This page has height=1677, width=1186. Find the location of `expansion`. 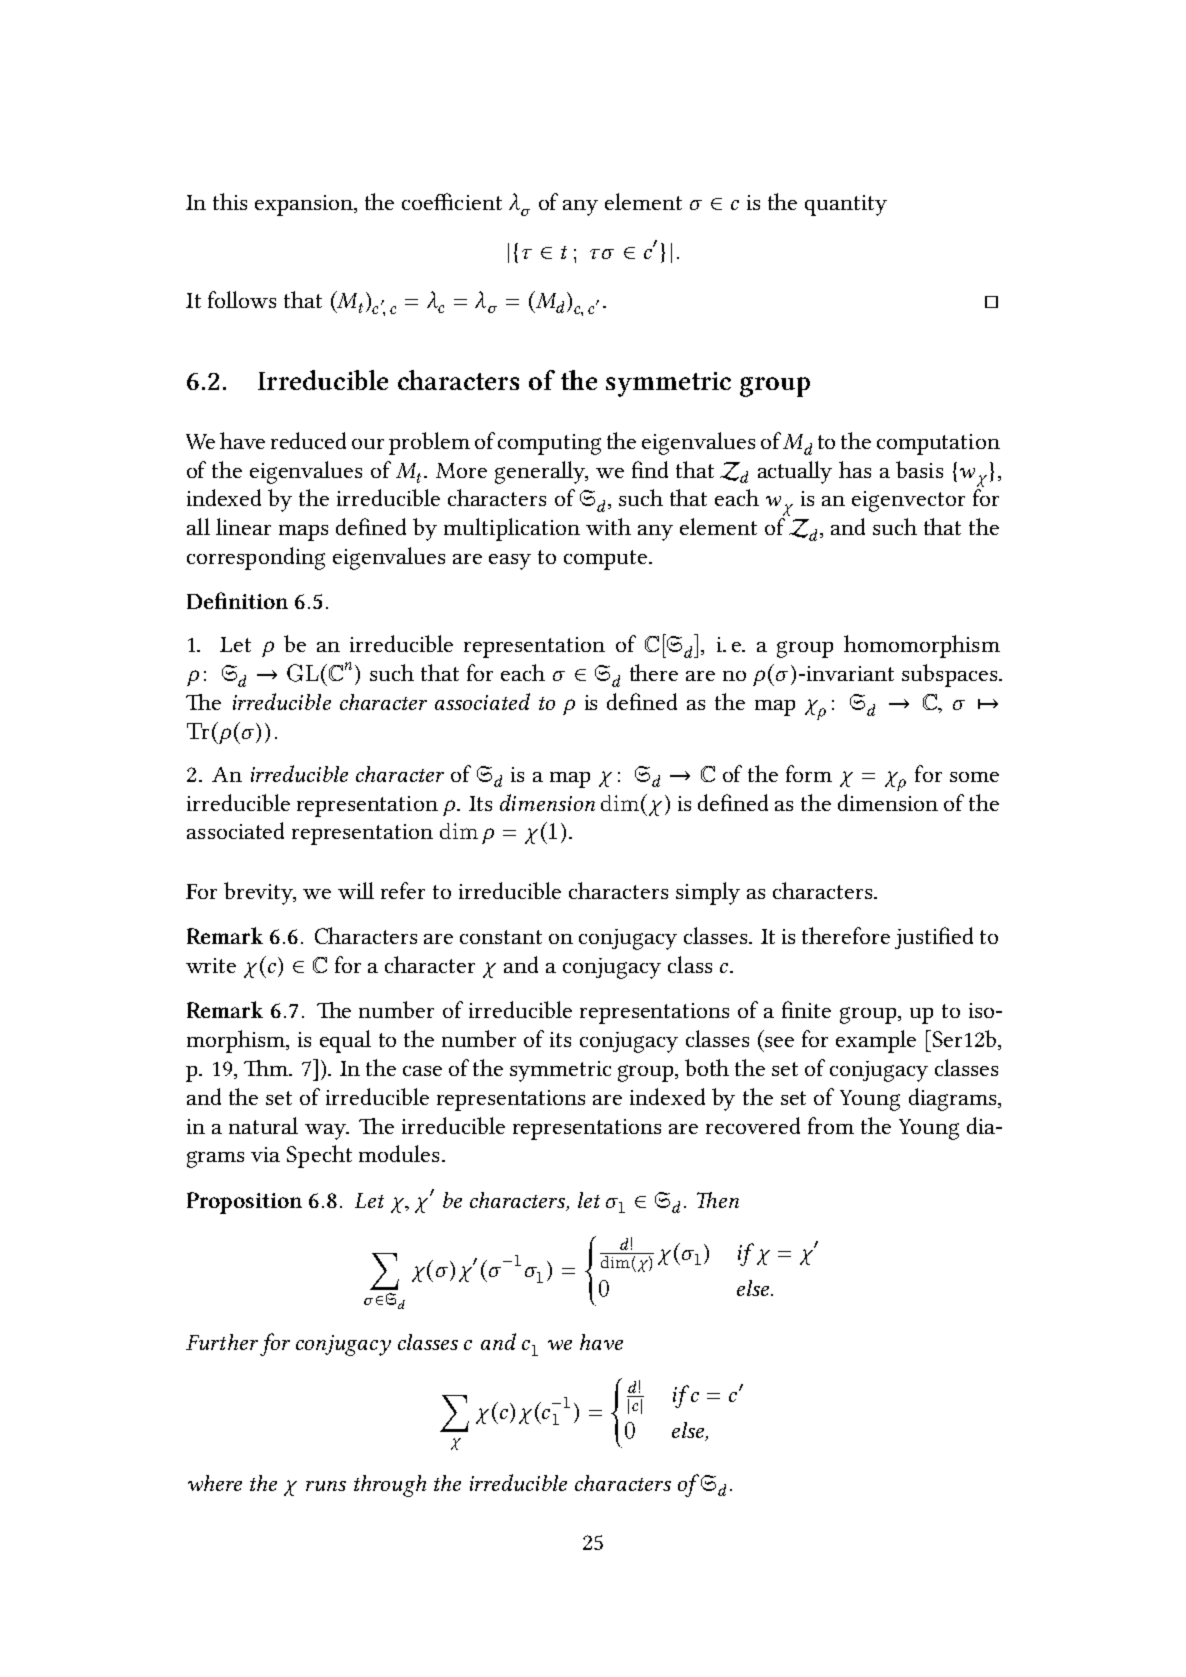

expansion is located at coordinates (305, 205).
